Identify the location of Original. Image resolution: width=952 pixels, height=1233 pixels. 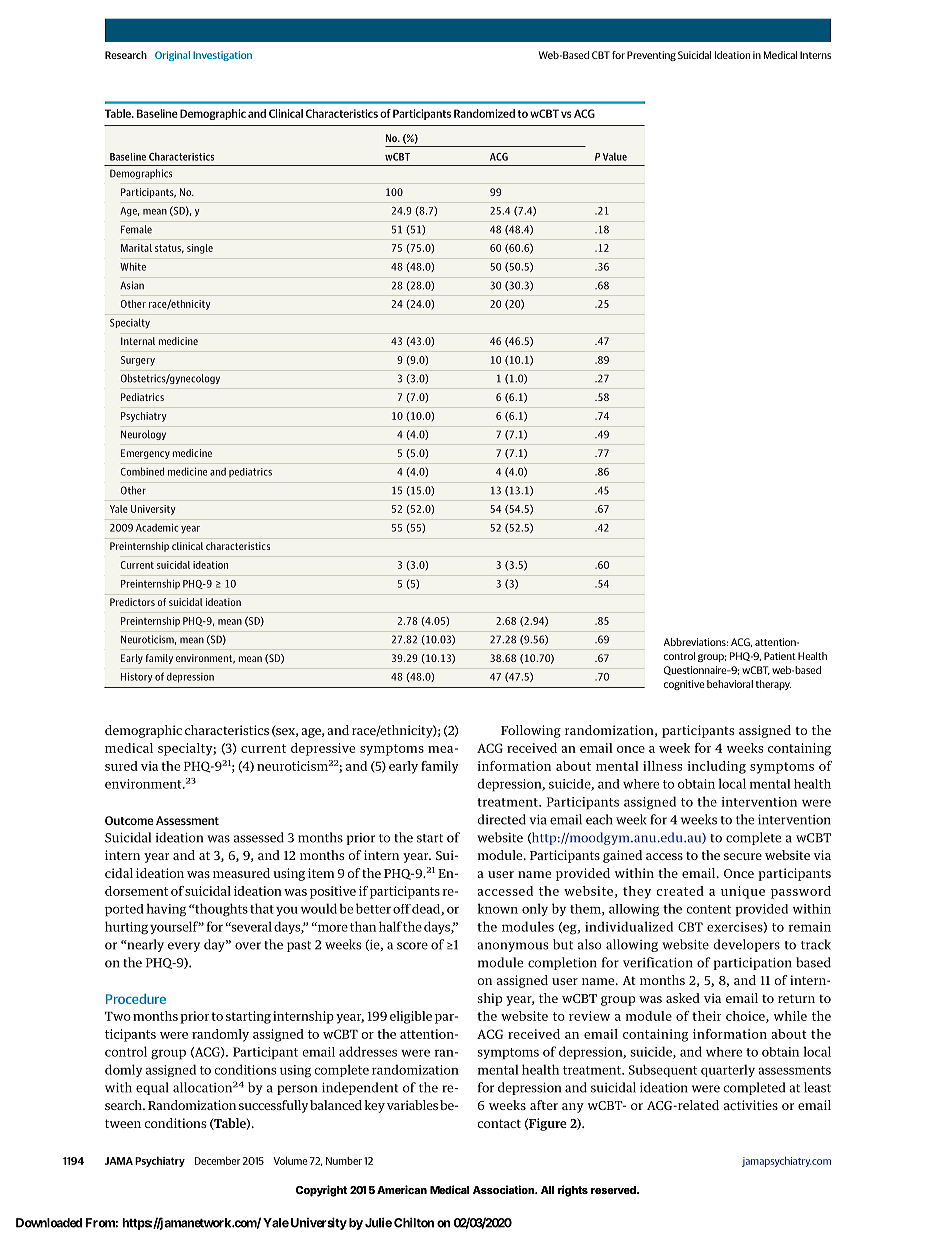
(172, 56).
